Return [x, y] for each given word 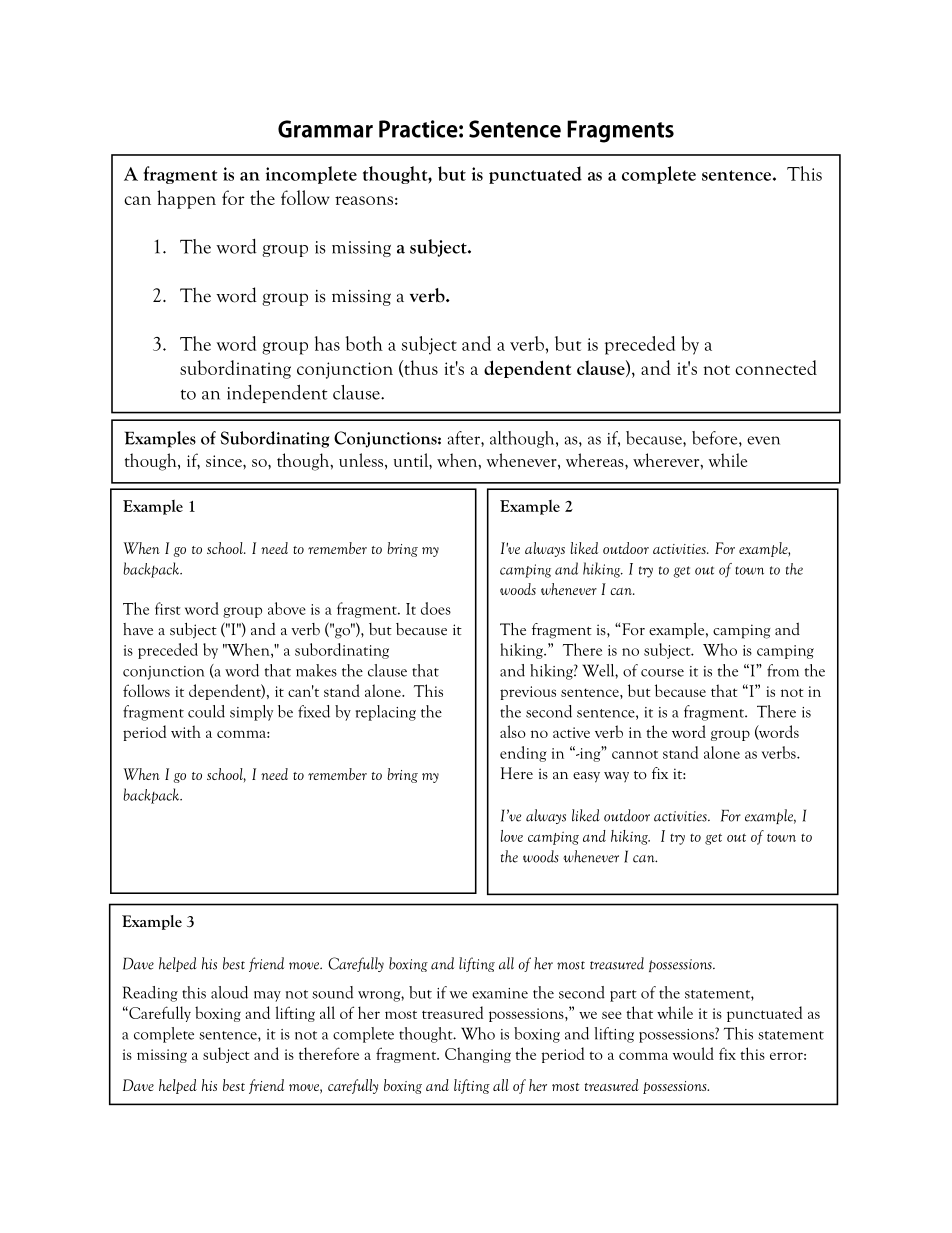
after [465, 438]
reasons [364, 200]
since [225, 461]
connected [776, 367]
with [186, 731]
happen [186, 199]
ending [523, 754]
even [763, 440]
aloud [229, 992]
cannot [635, 754]
